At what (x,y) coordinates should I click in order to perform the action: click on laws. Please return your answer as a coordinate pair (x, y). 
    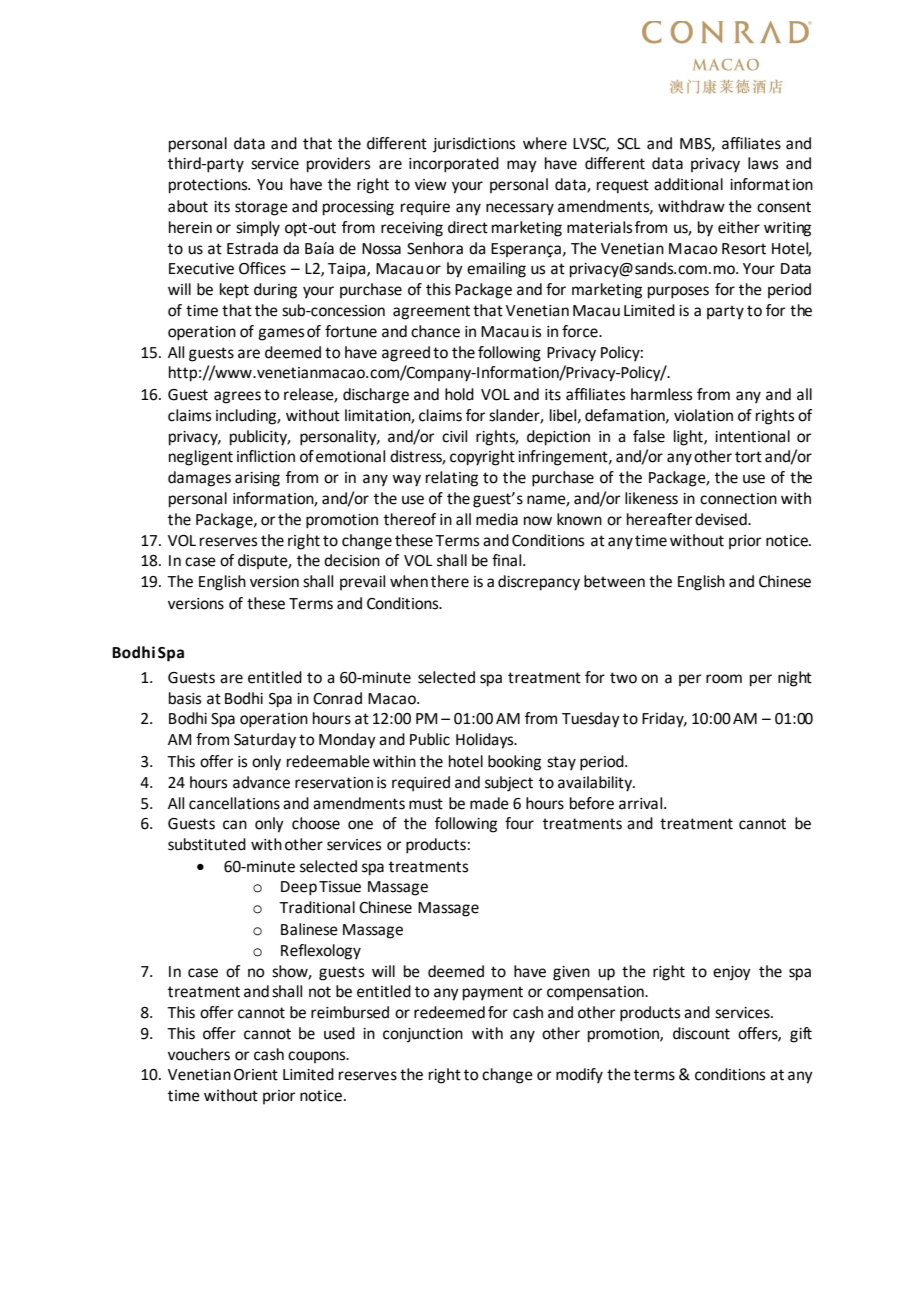
    Looking at the image, I should click on (763, 163).
